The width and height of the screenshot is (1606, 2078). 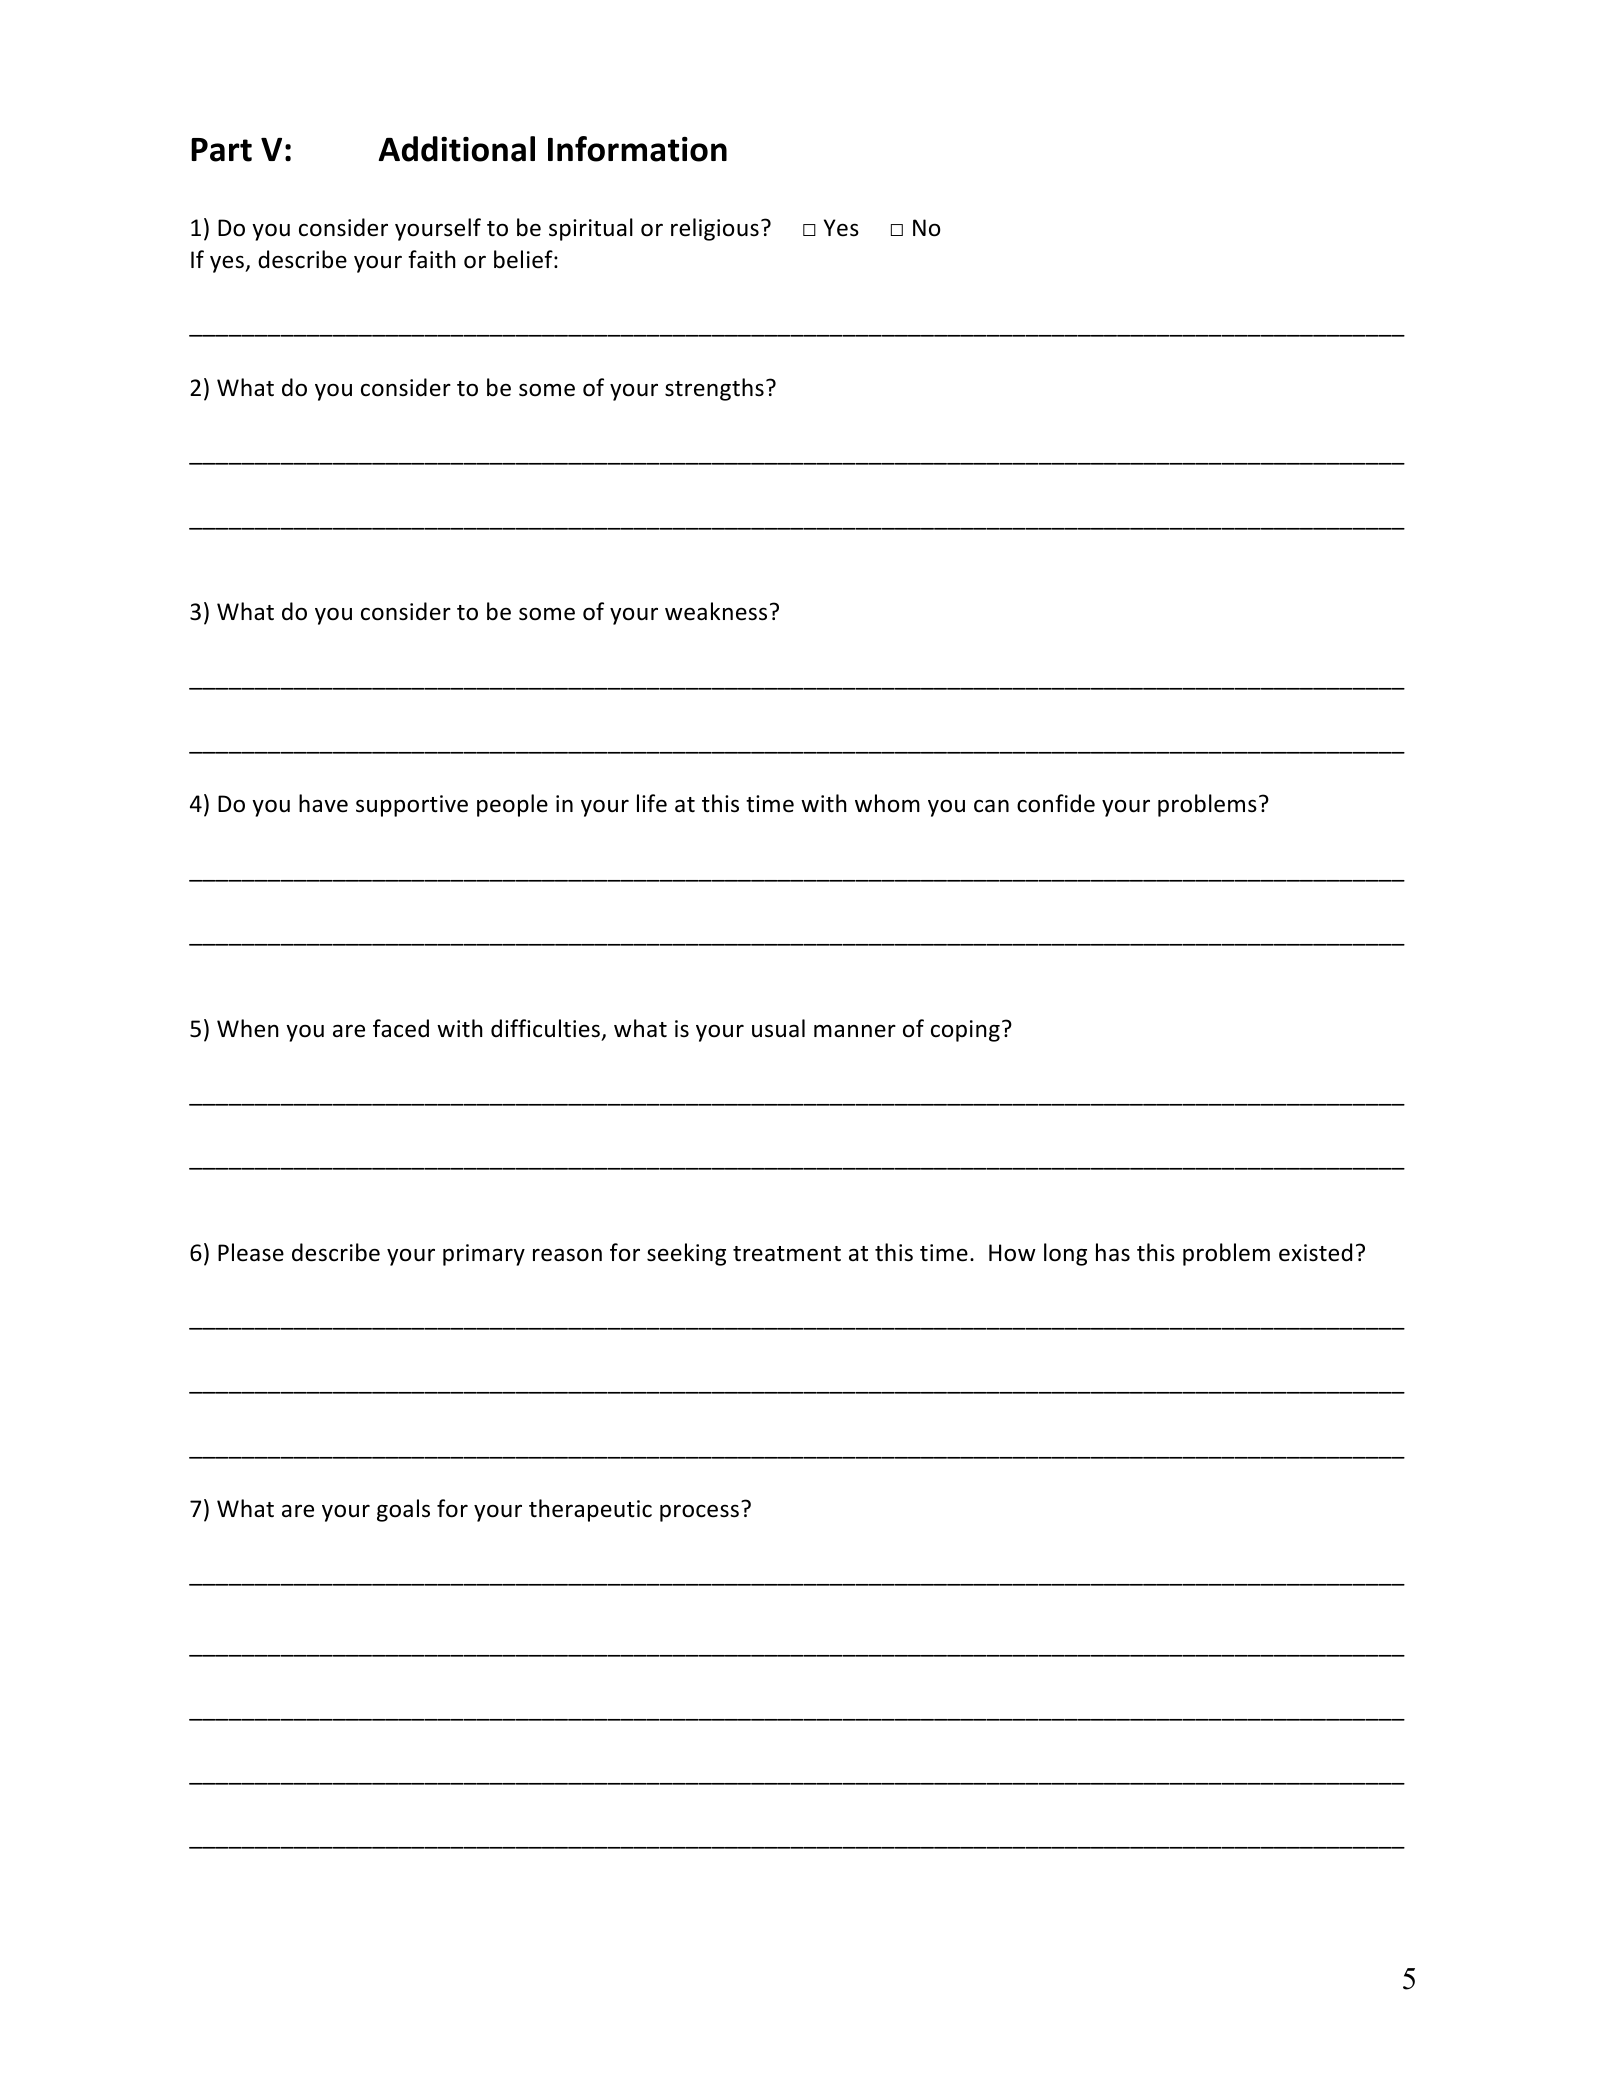 I want to click on religious, so click(x=715, y=229).
